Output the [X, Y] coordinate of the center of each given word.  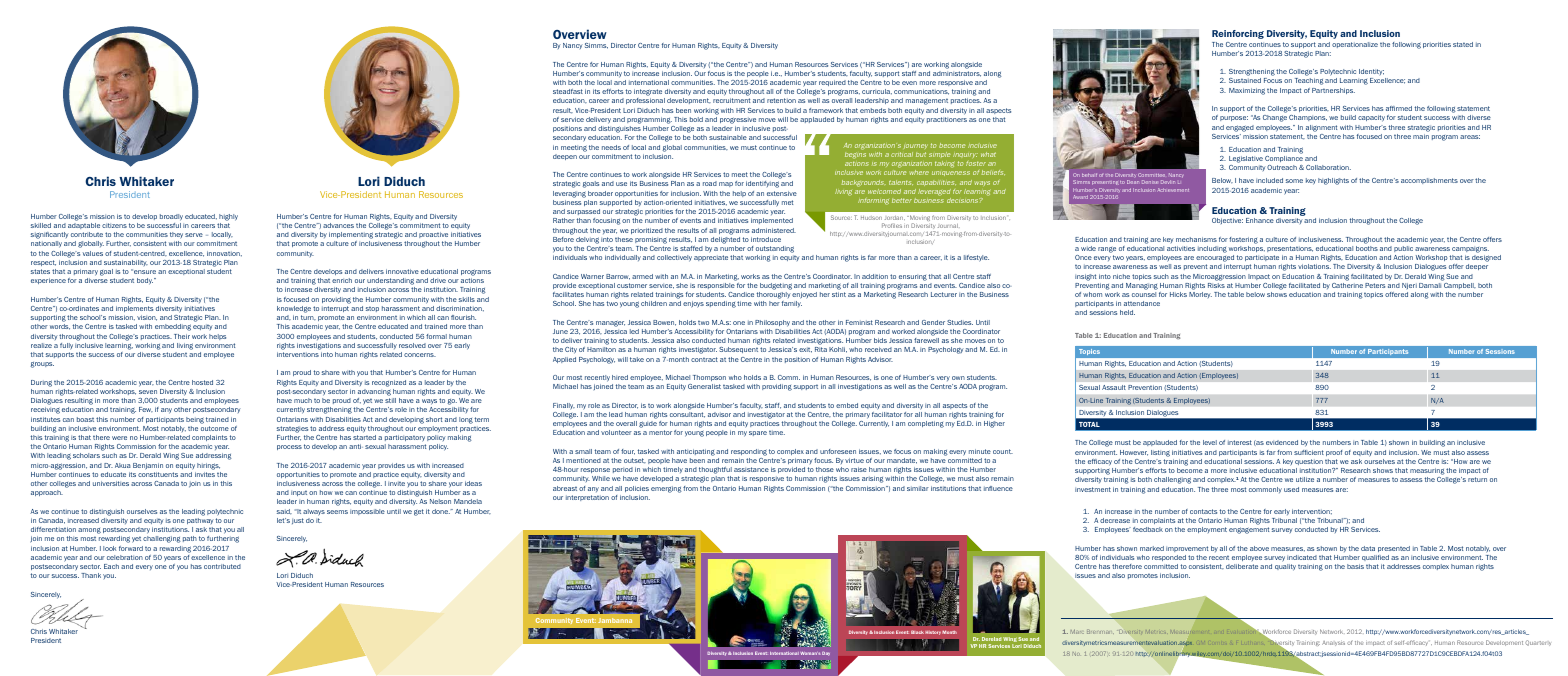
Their [182, 336]
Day [826, 654]
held [1127, 312]
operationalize [1355, 45]
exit [805, 350]
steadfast [568, 91]
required [832, 83]
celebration [125, 557]
